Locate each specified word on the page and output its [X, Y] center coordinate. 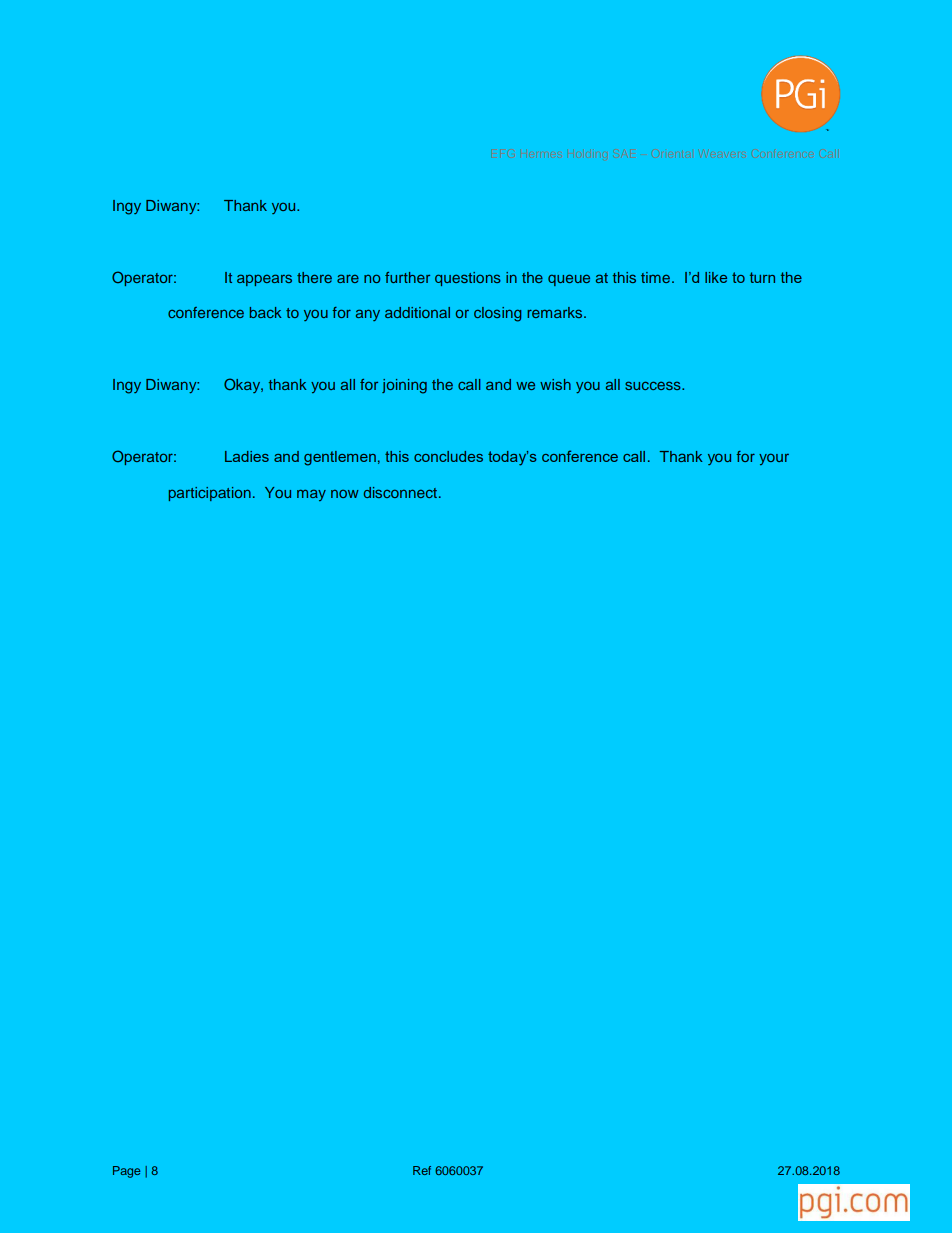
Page [126, 1172]
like [716, 277]
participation [209, 494]
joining [404, 386]
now [345, 493]
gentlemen [340, 458]
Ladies [247, 456]
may [311, 495]
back [265, 312]
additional [417, 312]
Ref [422, 1170]
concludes [448, 456]
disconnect [402, 492]
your [774, 459]
